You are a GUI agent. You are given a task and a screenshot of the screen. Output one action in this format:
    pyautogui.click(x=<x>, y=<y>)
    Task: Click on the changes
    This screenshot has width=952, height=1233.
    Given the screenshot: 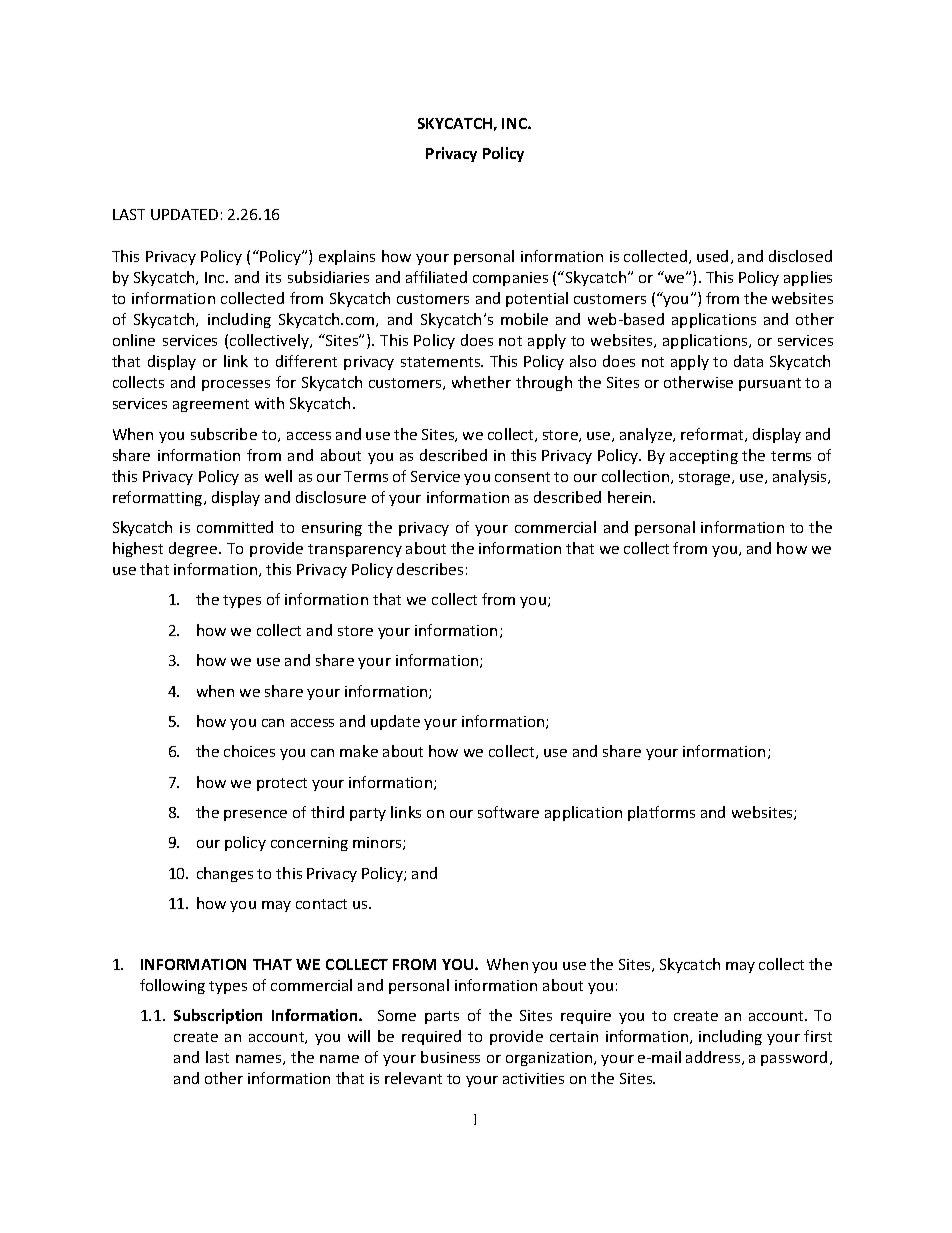 What is the action you would take?
    pyautogui.click(x=225, y=874)
